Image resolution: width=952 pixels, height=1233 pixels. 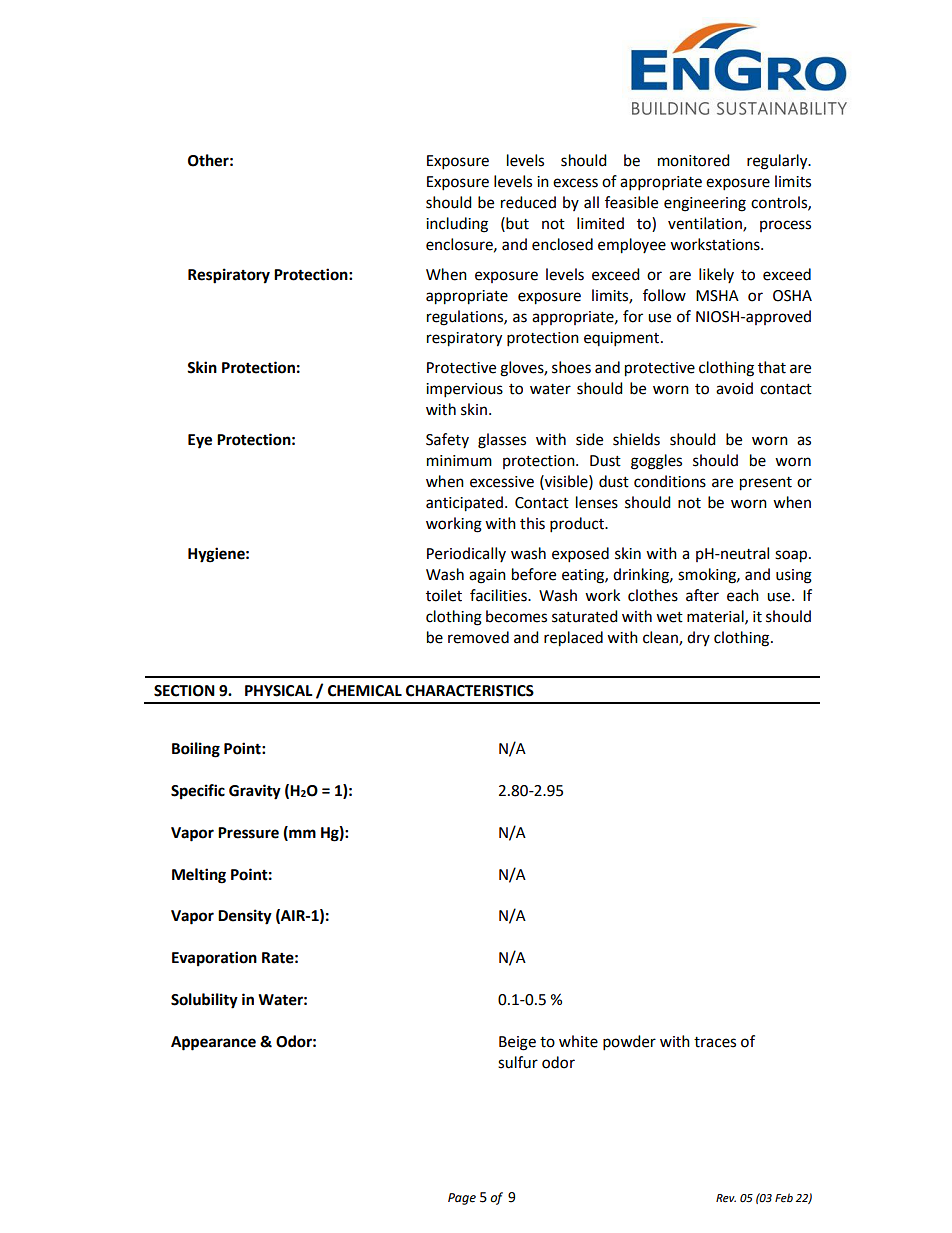 What do you see at coordinates (528, 202) in the screenshot?
I see `reduced` at bounding box center [528, 202].
